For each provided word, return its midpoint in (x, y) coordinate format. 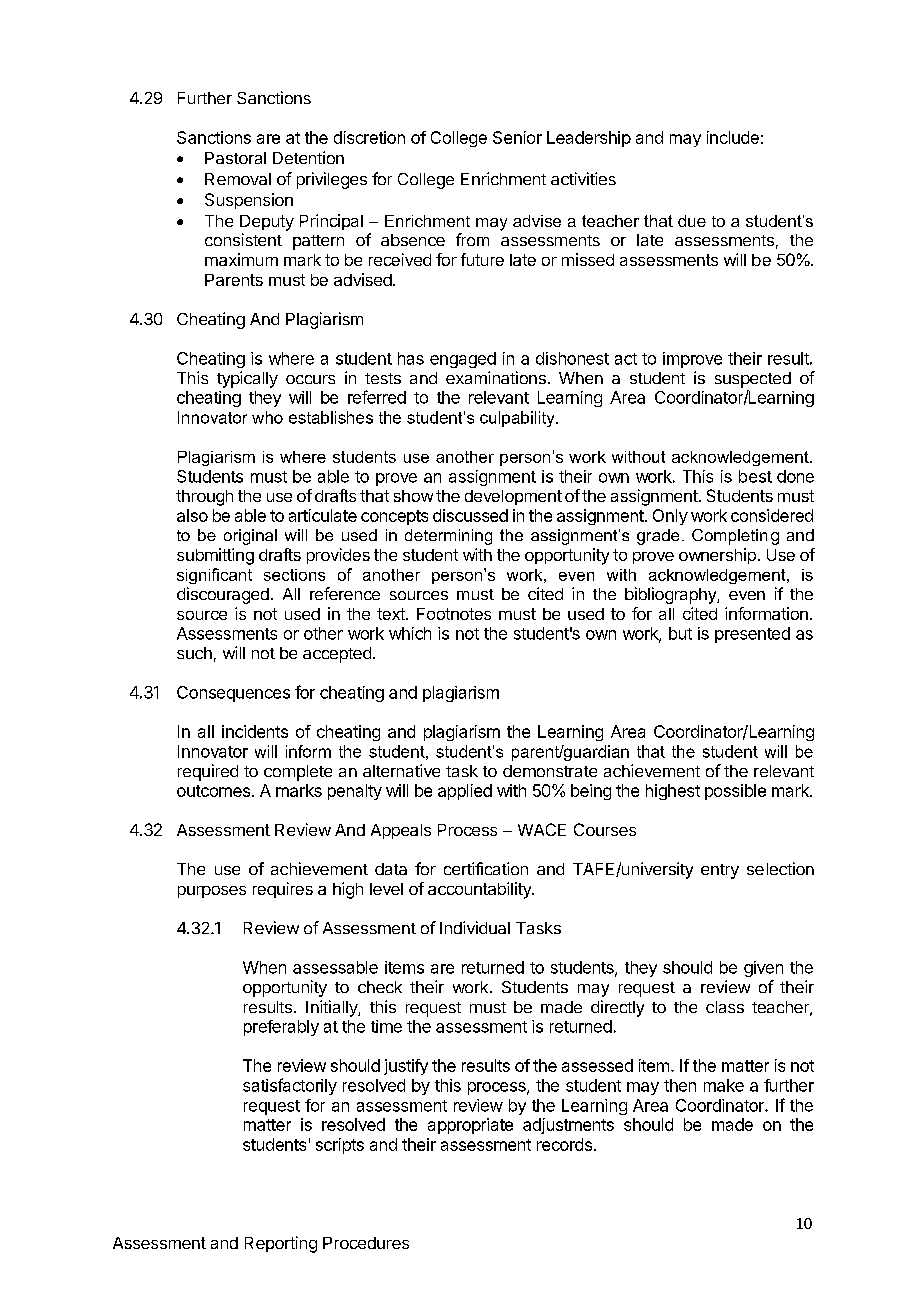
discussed (470, 515)
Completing (735, 537)
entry (720, 871)
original (250, 537)
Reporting (281, 1244)
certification (486, 868)
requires (283, 890)
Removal (238, 179)
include (733, 137)
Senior (517, 137)
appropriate (470, 1126)
